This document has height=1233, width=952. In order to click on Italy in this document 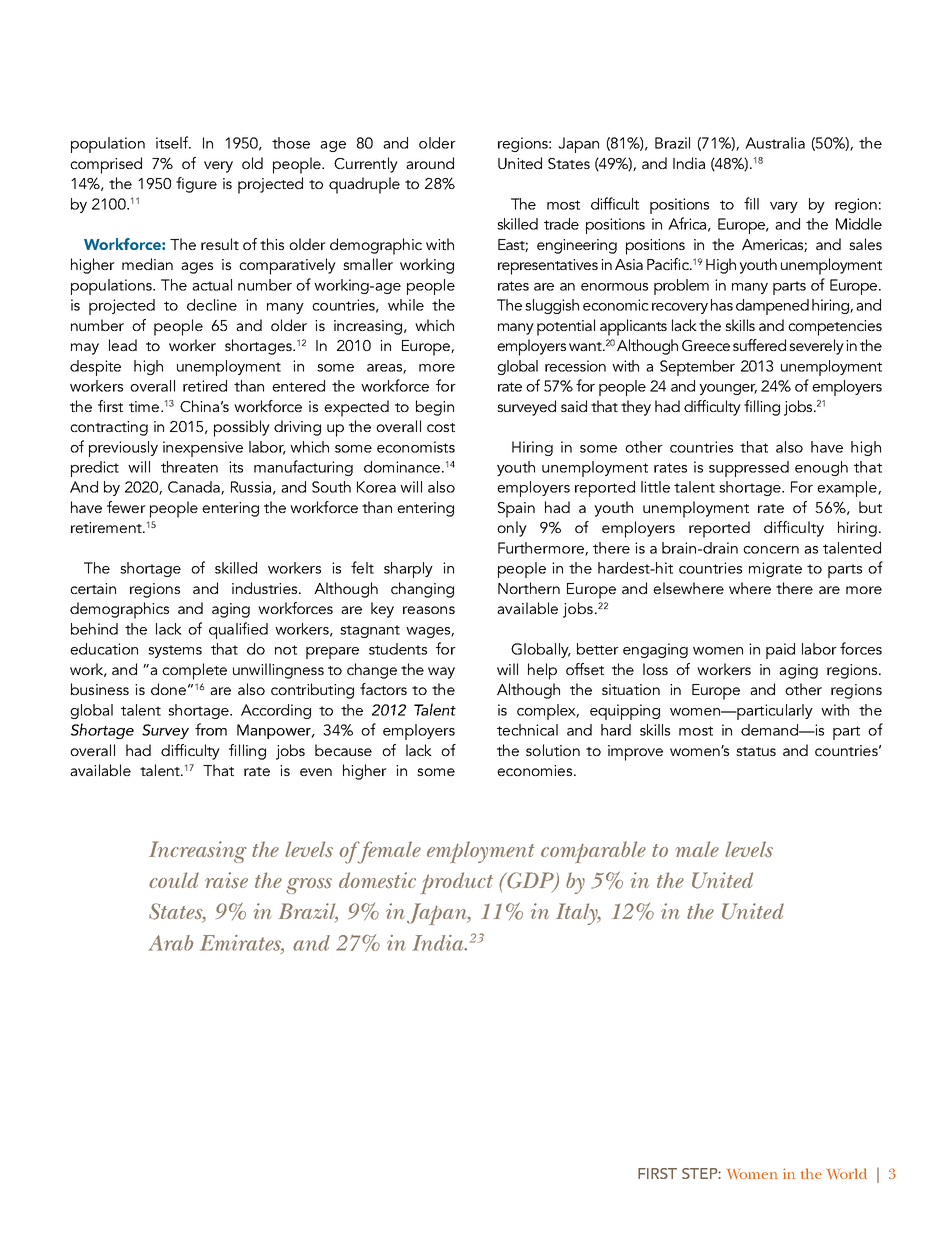, I will do `click(578, 914)`.
